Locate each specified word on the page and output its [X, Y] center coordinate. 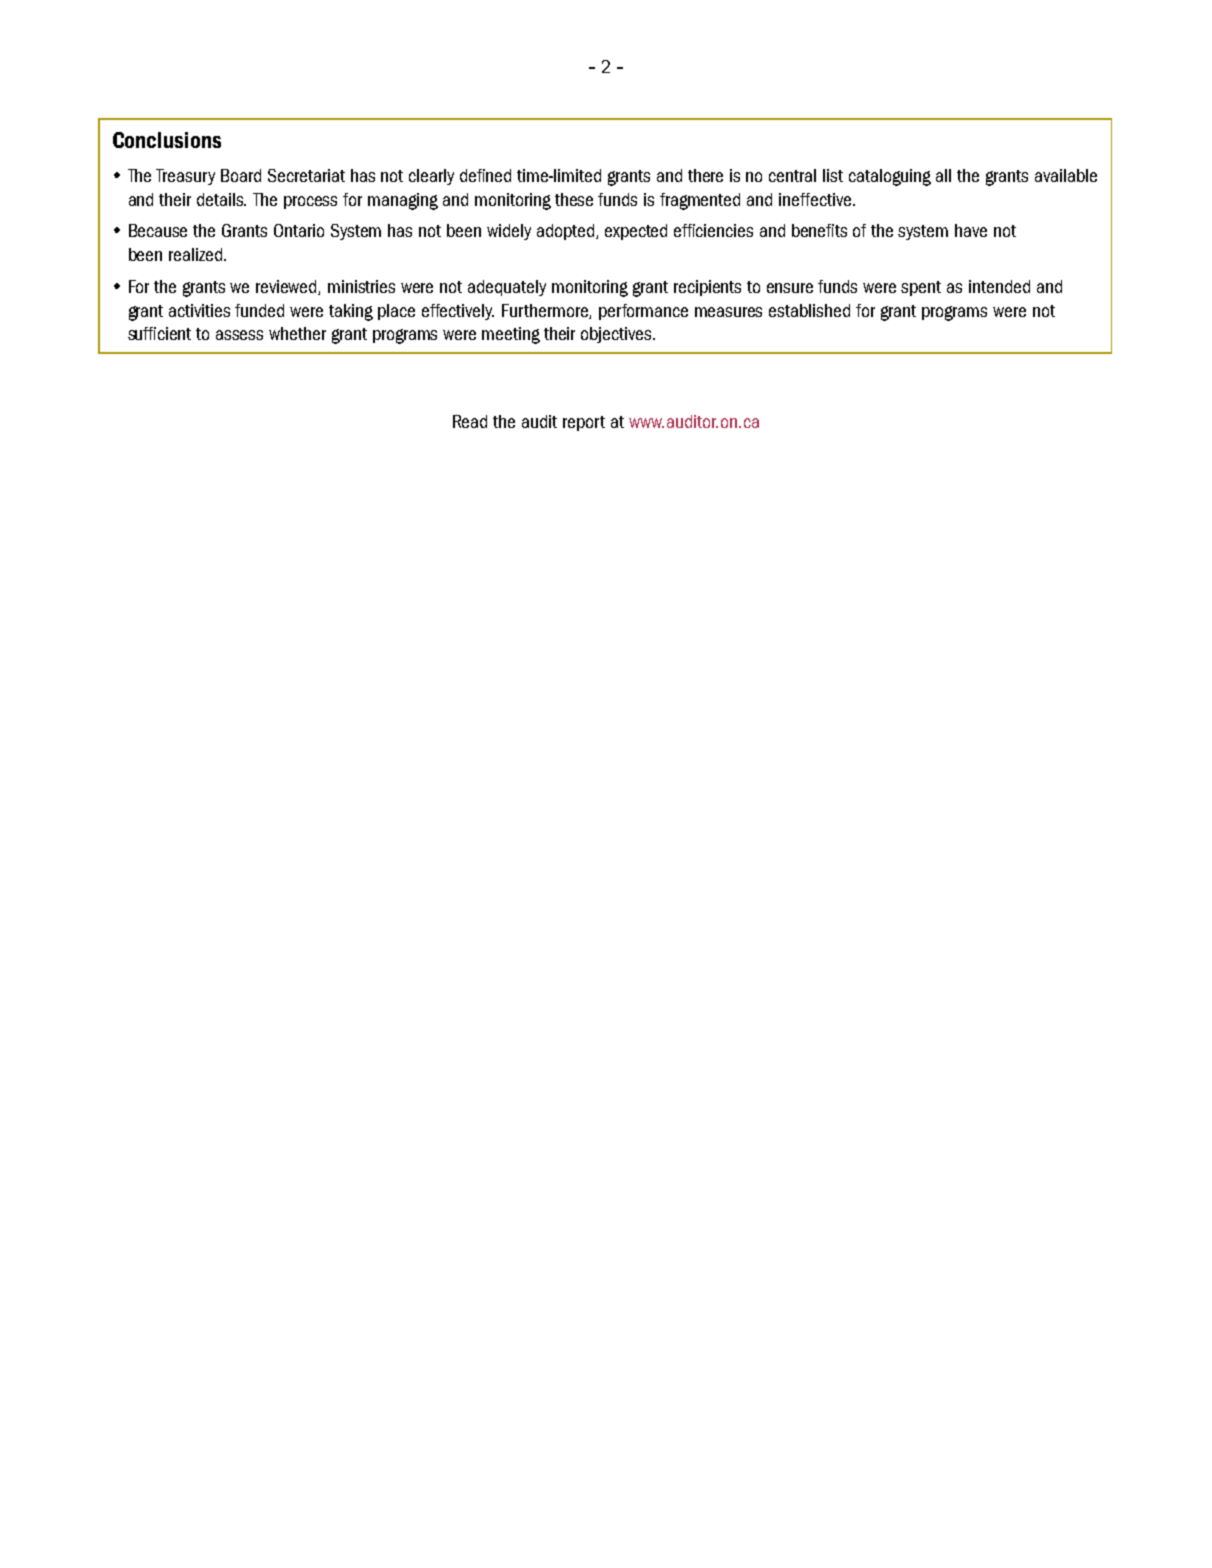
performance [643, 312]
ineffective [816, 199]
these [574, 199]
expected [636, 232]
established [809, 310]
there [705, 175]
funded [259, 310]
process [310, 202]
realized [195, 254]
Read [470, 421]
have [971, 230]
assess [239, 335]
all [943, 175]
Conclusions [167, 140]
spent [921, 288]
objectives [618, 335]
